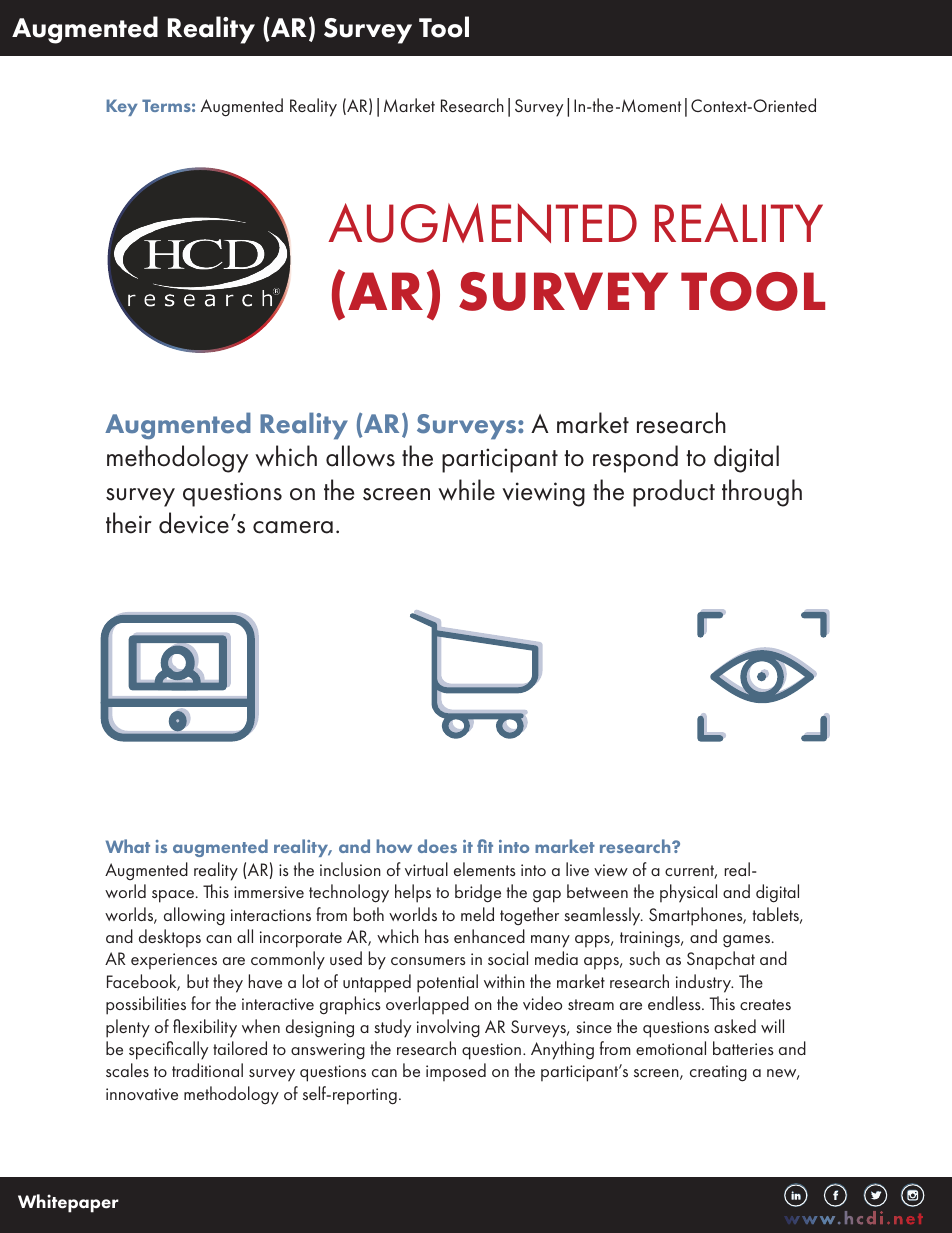 This screenshot has width=952, height=1233. Describe the element at coordinates (688, 893) in the screenshot. I see `physical` at that location.
